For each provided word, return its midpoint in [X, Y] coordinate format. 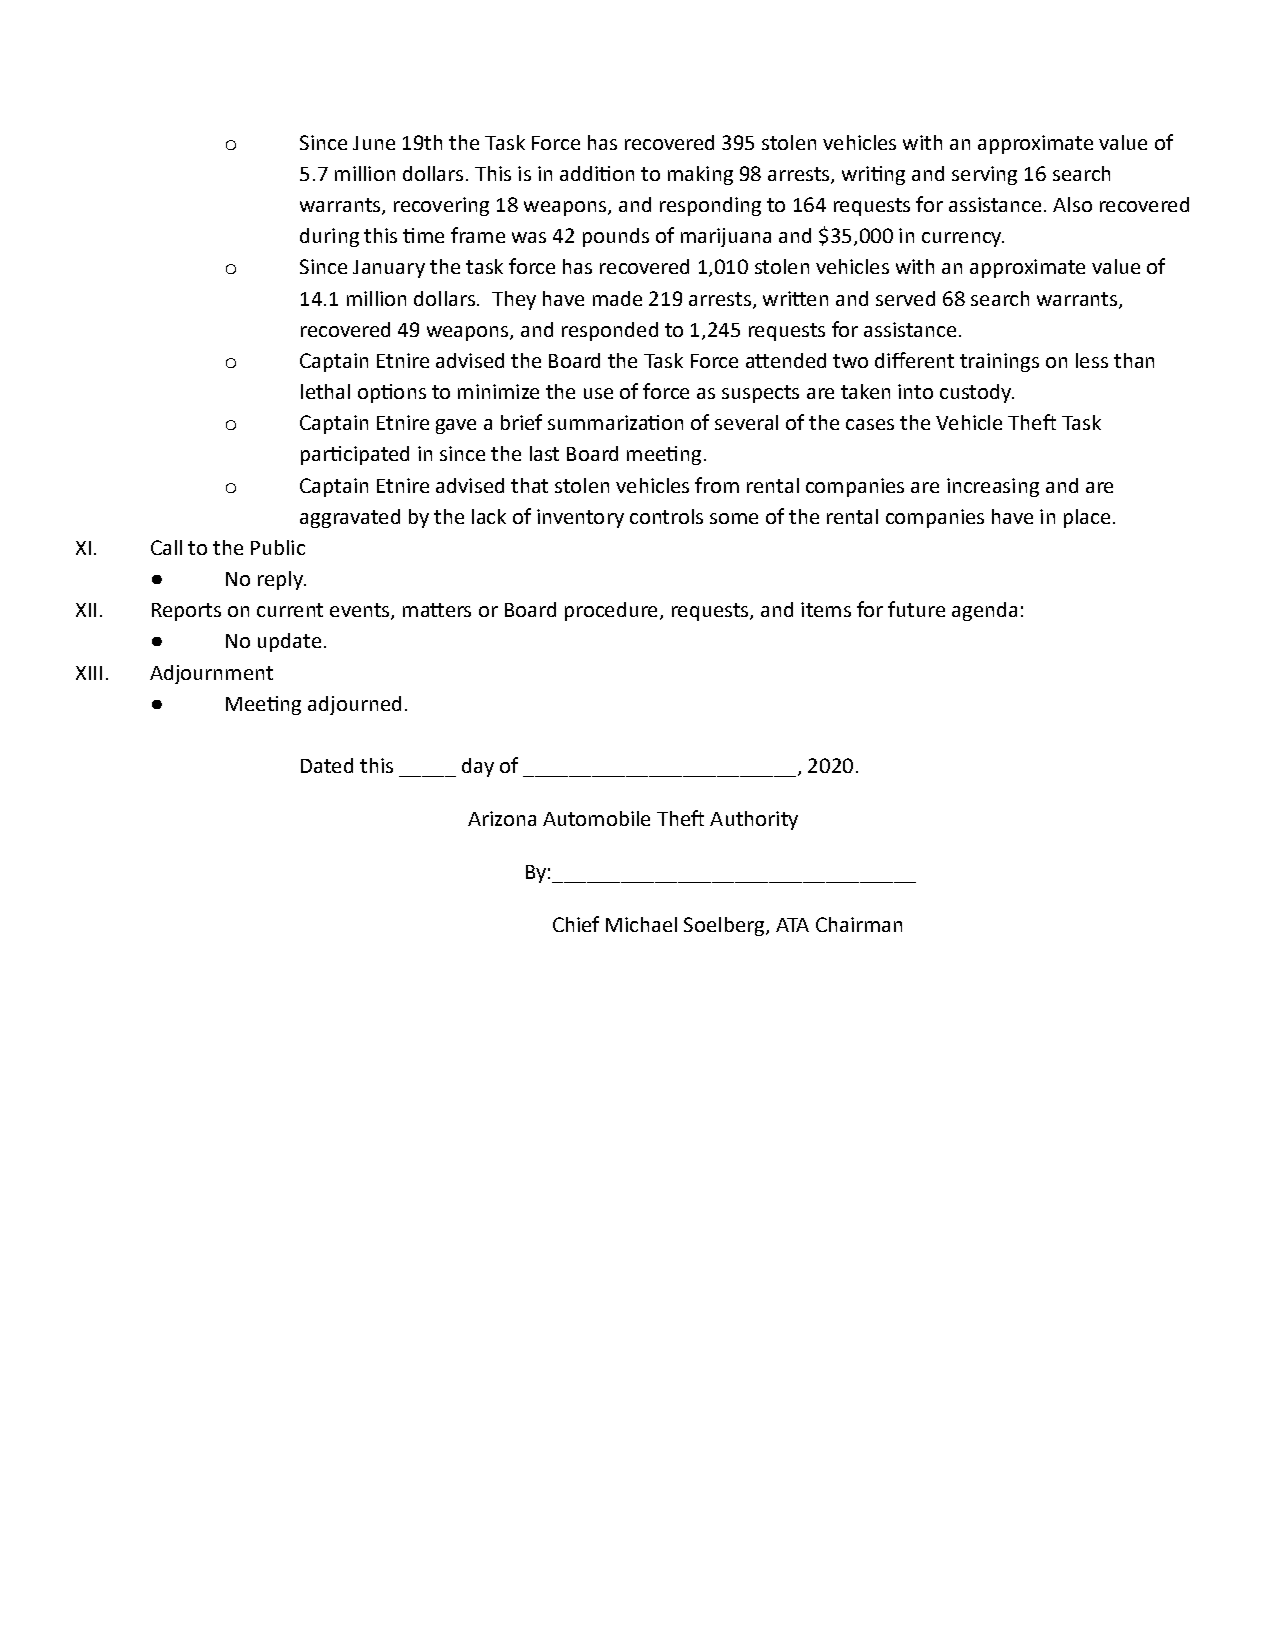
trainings [999, 362]
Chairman [859, 924]
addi [580, 173]
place [1087, 518]
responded [610, 331]
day [478, 767]
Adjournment [211, 674]
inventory [580, 518]
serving [984, 175]
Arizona [502, 818]
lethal [325, 391]
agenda [984, 611]
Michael [641, 924]
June [374, 143]
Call [166, 547]
